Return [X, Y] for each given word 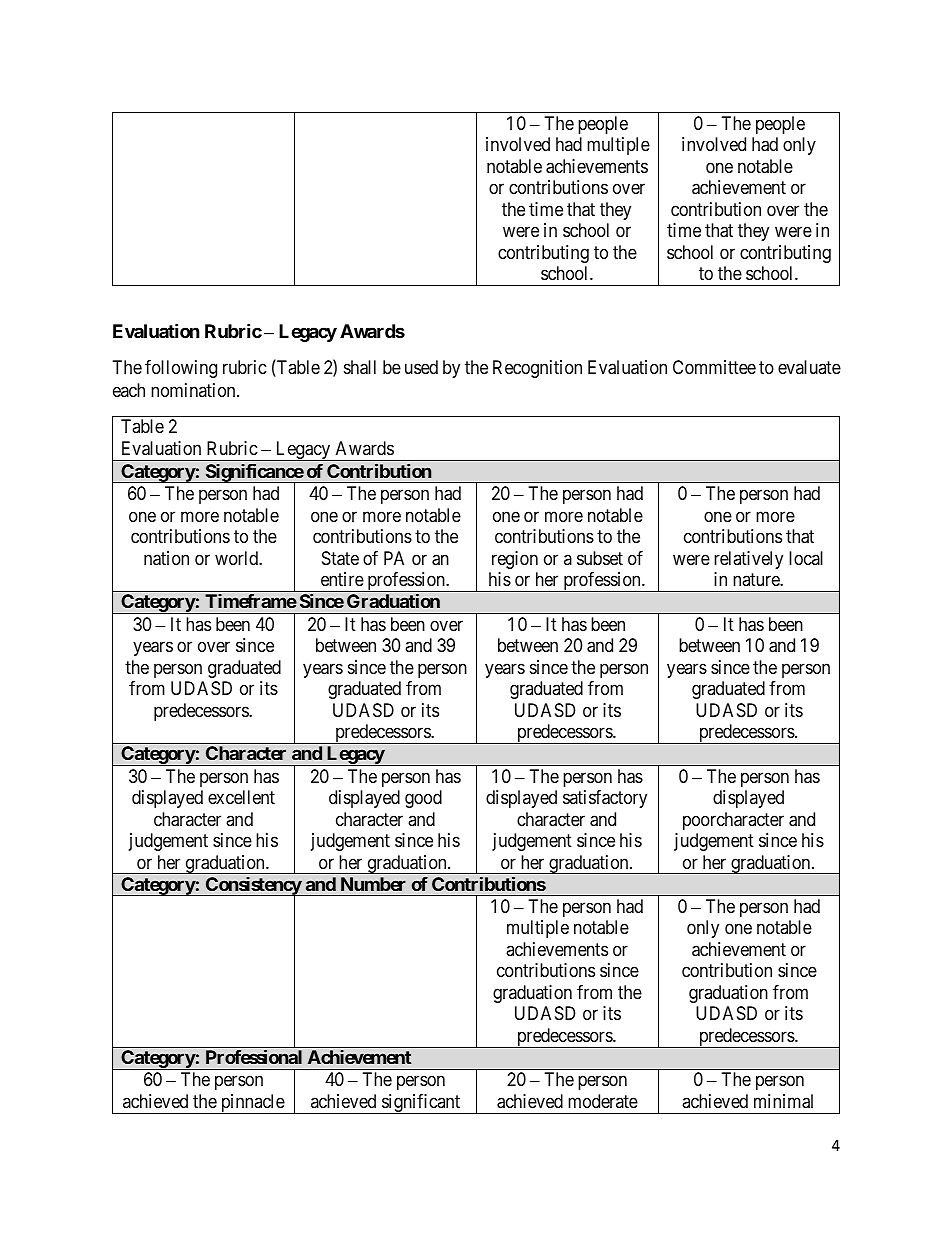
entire [342, 579]
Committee [714, 367]
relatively [748, 560]
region [515, 560]
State [340, 558]
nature [757, 579]
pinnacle [252, 1104]
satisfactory [605, 799]
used [421, 367]
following [181, 369]
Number [373, 884]
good [423, 799]
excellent [241, 797]
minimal [783, 1101]
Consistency [253, 887]
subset [600, 558]
